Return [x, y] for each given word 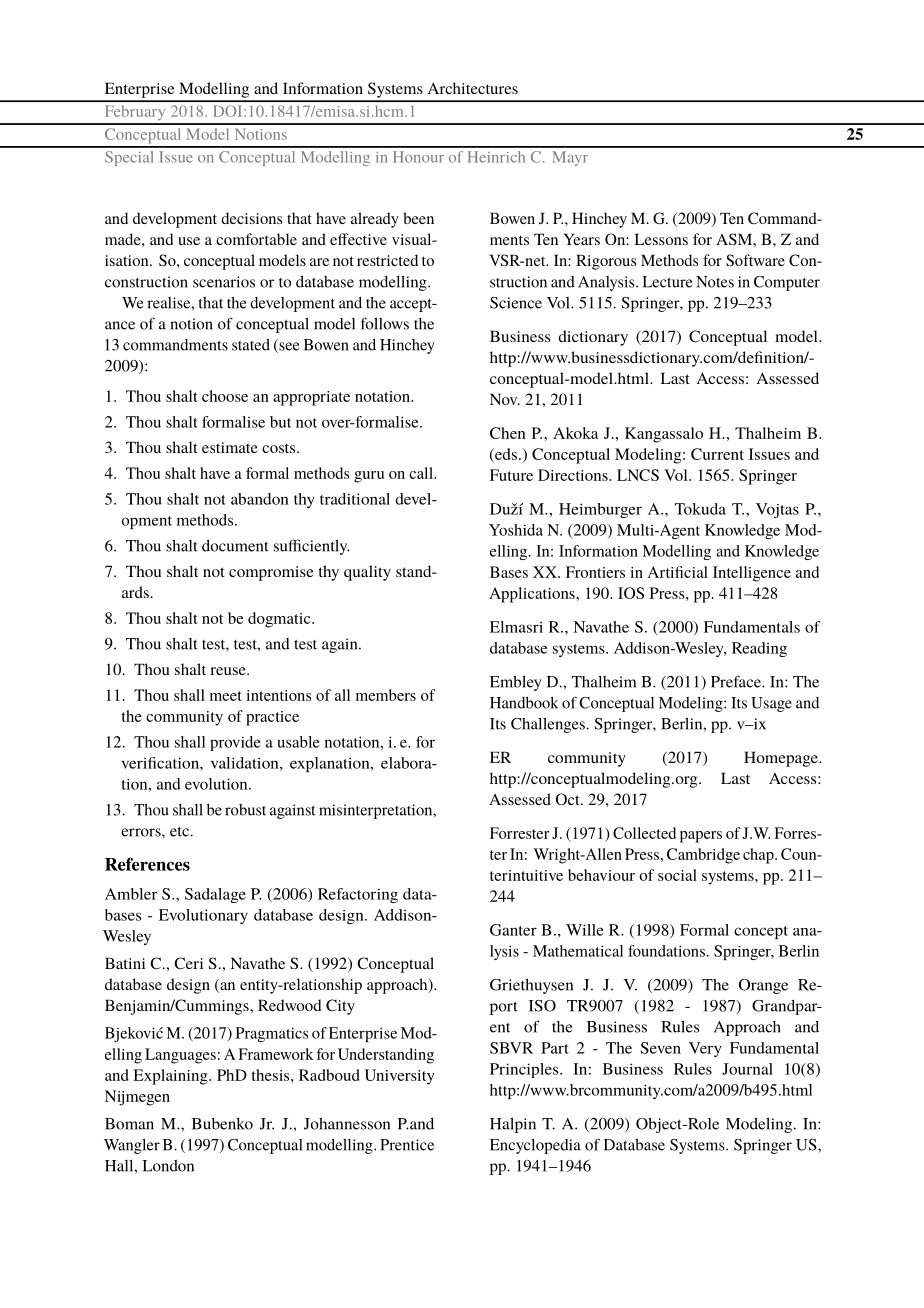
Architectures [473, 88]
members [386, 695]
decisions [251, 218]
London [168, 1166]
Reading [759, 649]
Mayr [570, 158]
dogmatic [280, 620]
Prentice [407, 1145]
